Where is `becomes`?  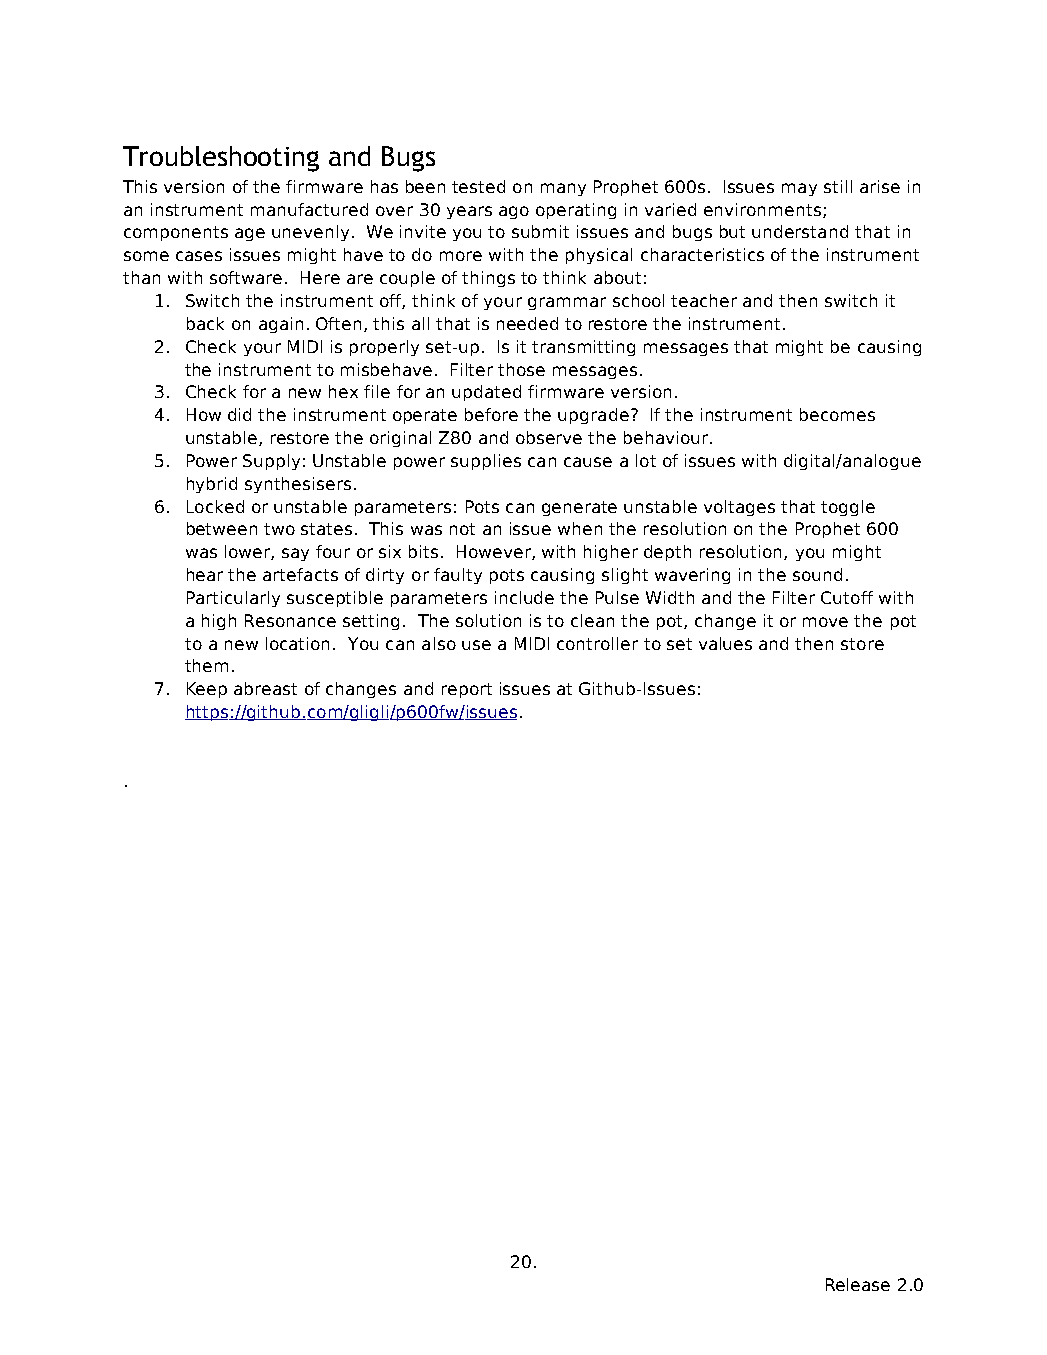
becomes is located at coordinates (837, 414).
